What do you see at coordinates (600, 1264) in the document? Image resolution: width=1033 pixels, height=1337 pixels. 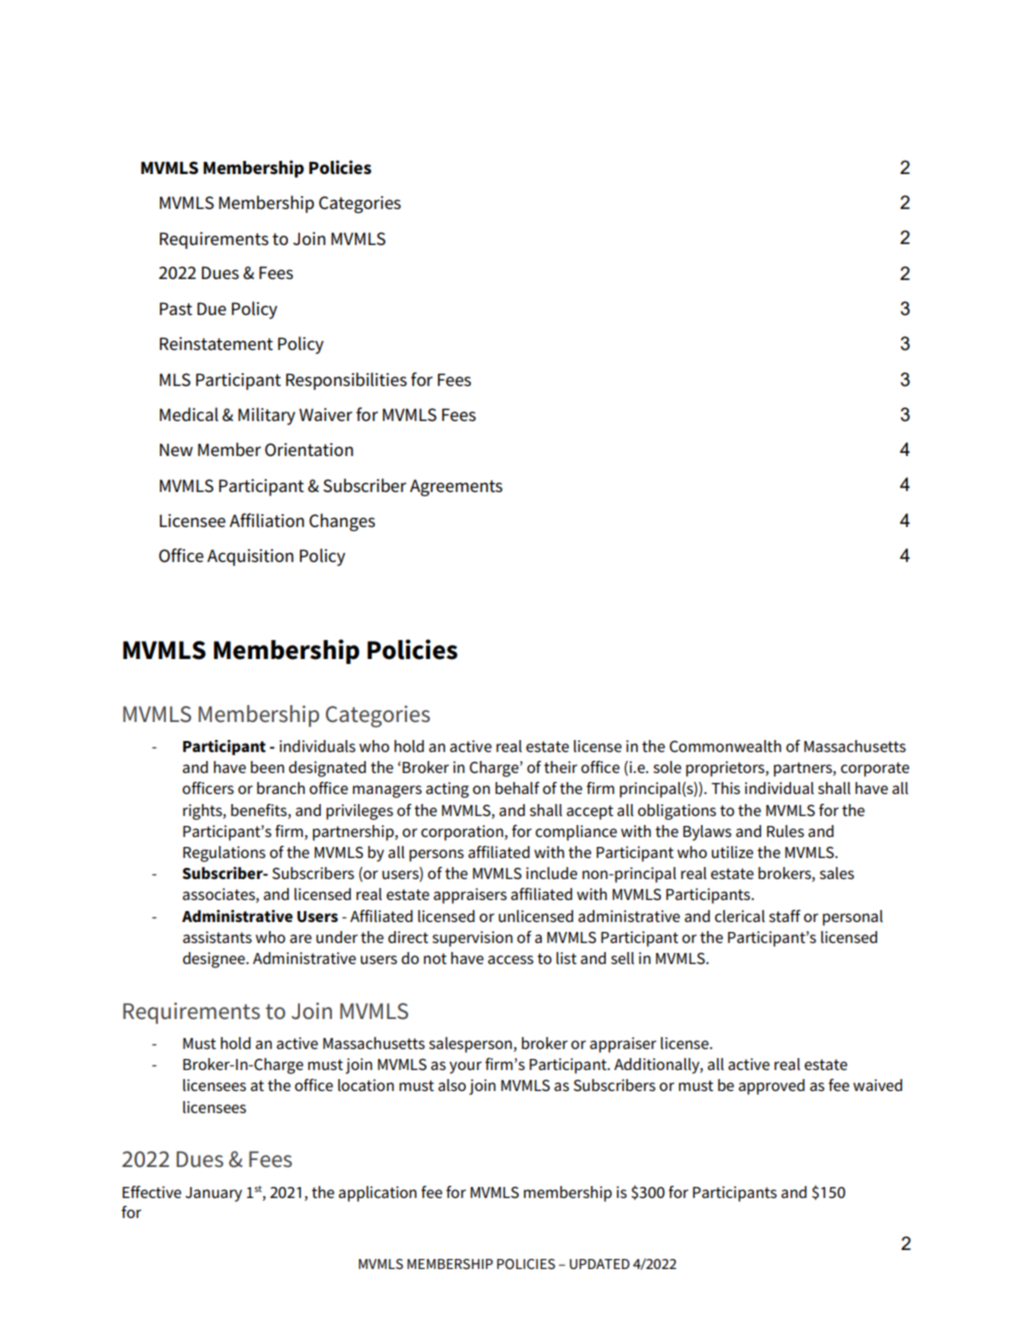 I see `UPDATED` at bounding box center [600, 1264].
